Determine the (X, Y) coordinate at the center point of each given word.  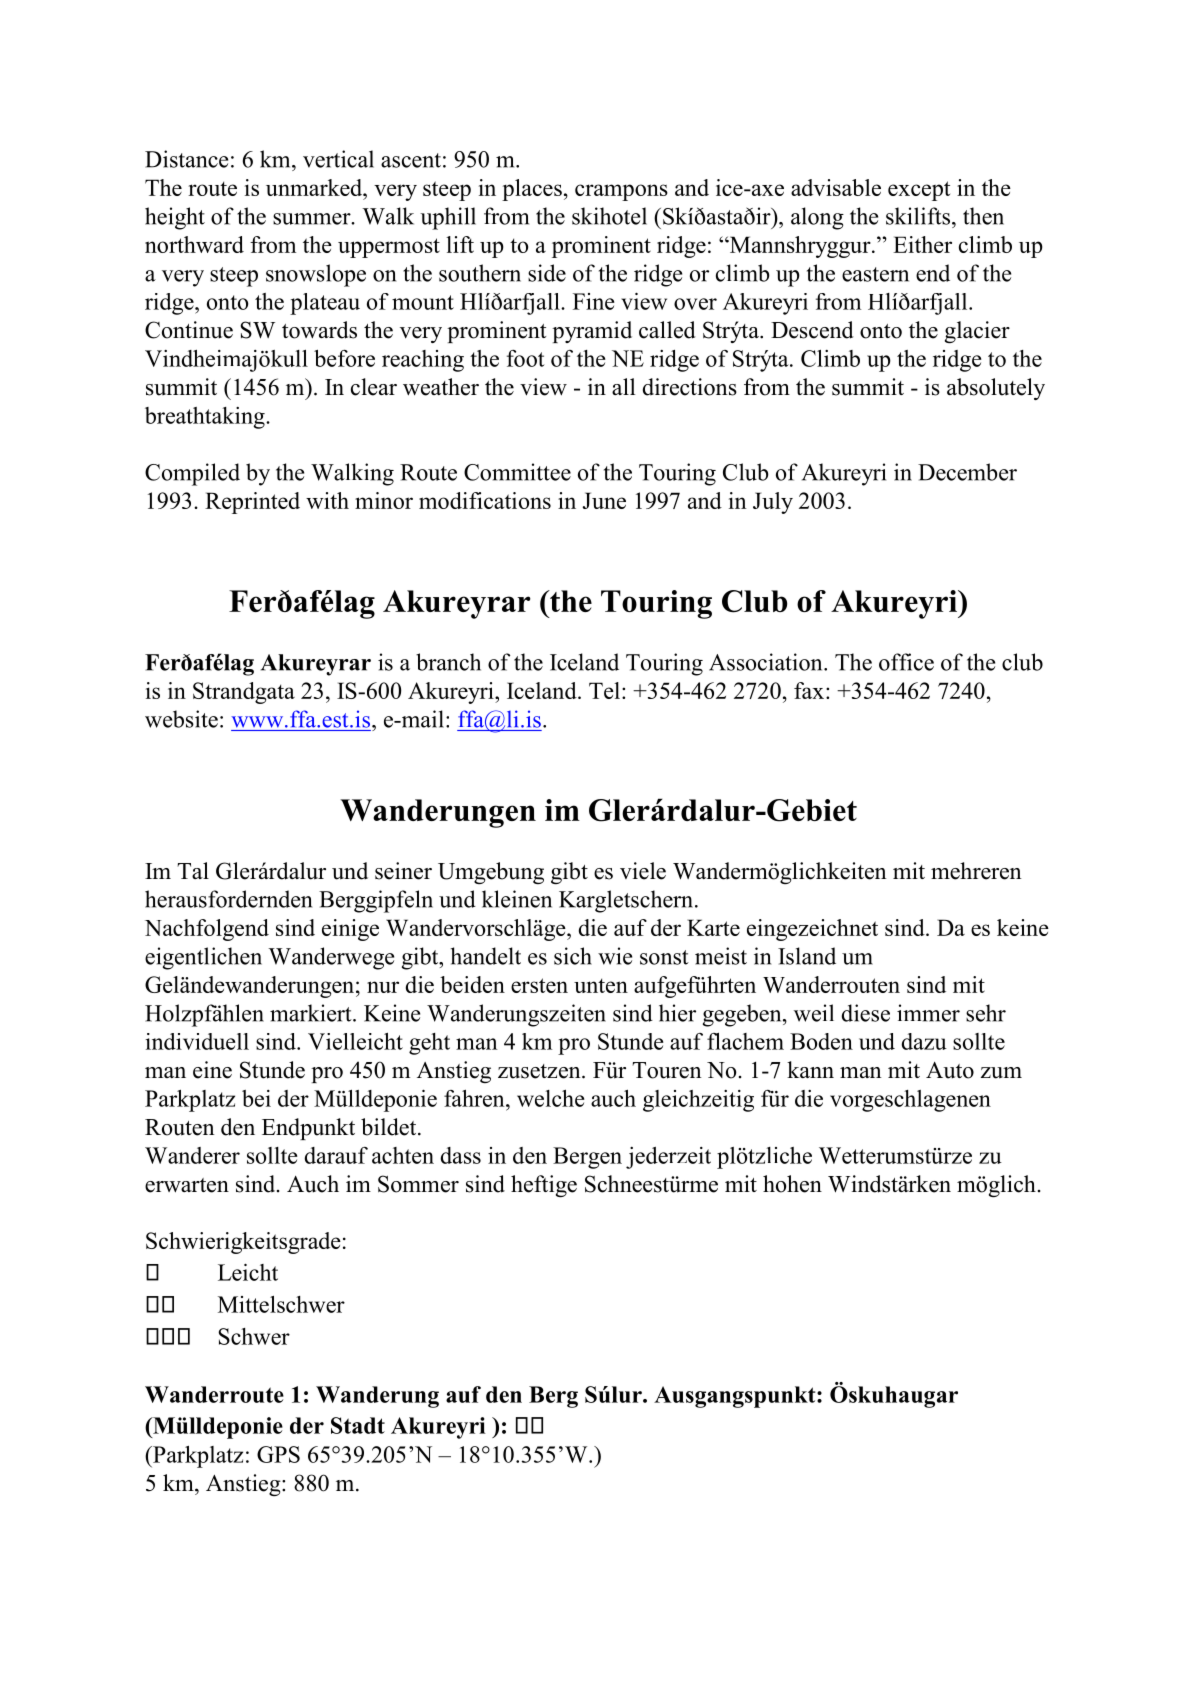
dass (461, 1155)
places (532, 190)
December (967, 472)
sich (573, 956)
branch (448, 662)
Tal (193, 870)
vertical (338, 159)
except (919, 191)
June (604, 500)
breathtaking (206, 418)
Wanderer (192, 1155)
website (181, 719)
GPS (278, 1454)
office (906, 662)
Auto (950, 1070)
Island (807, 956)
